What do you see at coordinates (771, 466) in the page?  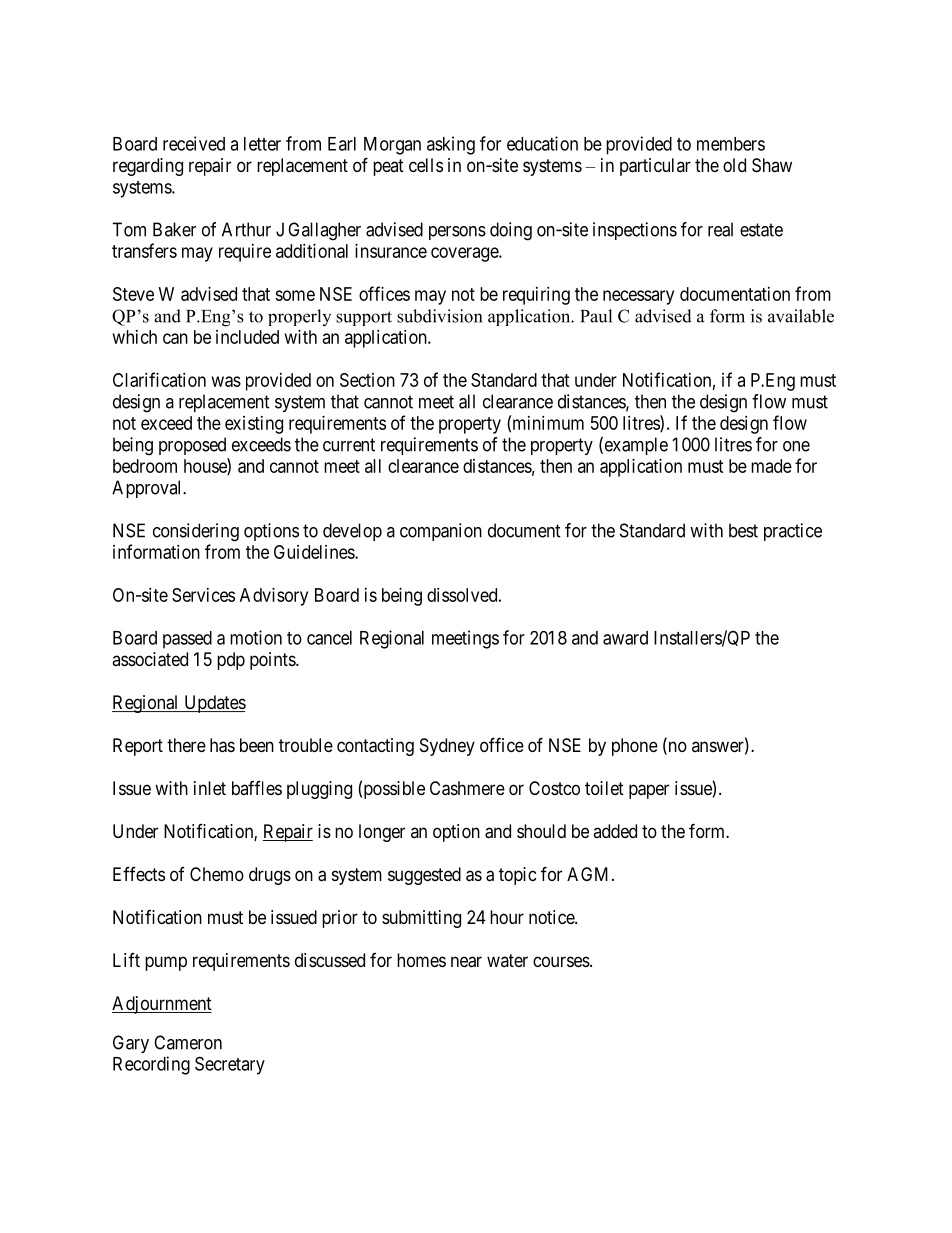 I see `made` at bounding box center [771, 466].
